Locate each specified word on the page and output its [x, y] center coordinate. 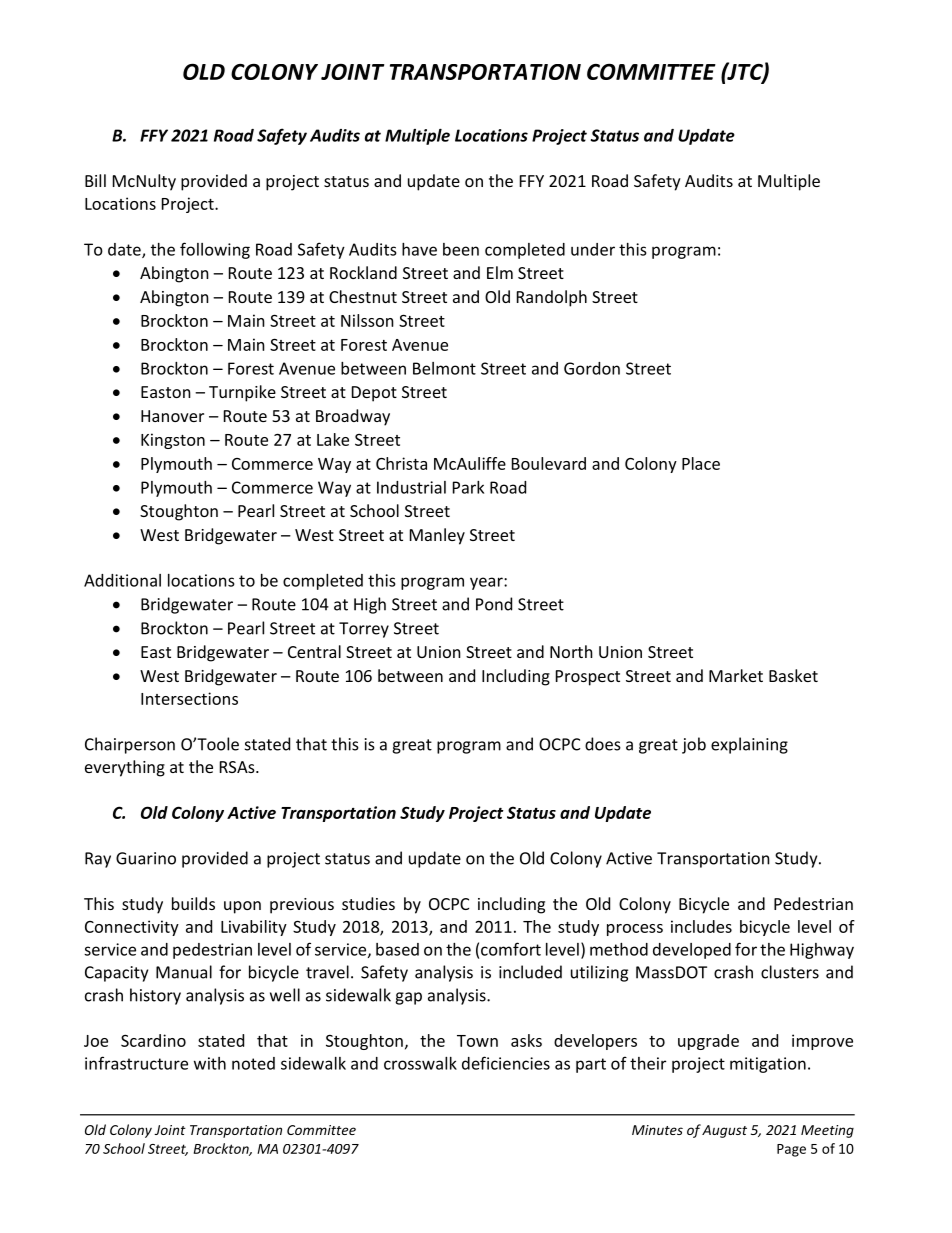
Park [468, 487]
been [461, 249]
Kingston [173, 441]
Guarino [146, 858]
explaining [749, 745]
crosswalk [420, 1063]
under [593, 249]
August [724, 1131]
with [210, 1063]
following [215, 250]
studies [368, 903]
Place [701, 463]
